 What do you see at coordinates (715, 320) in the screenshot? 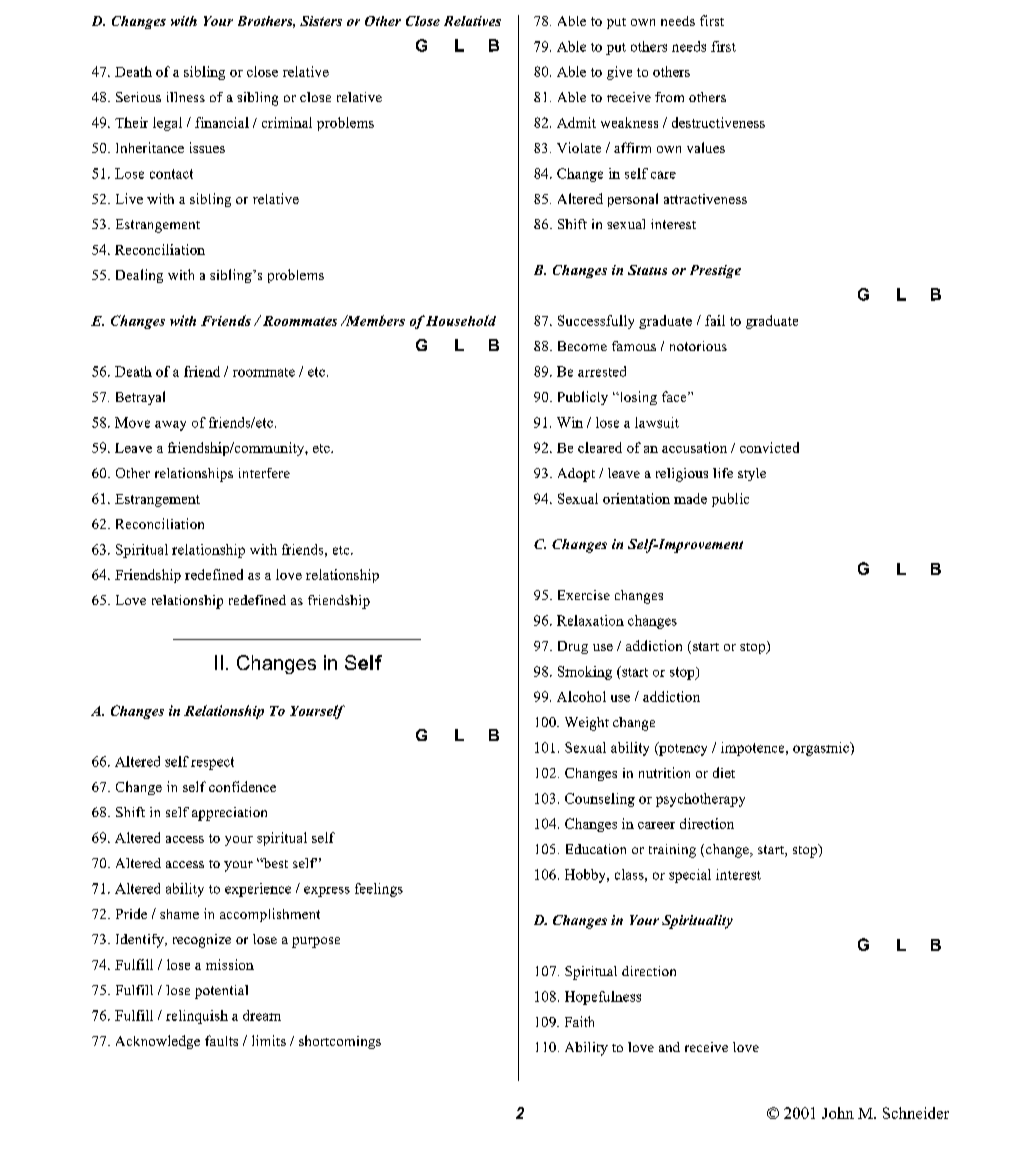
I see `fail` at bounding box center [715, 320].
